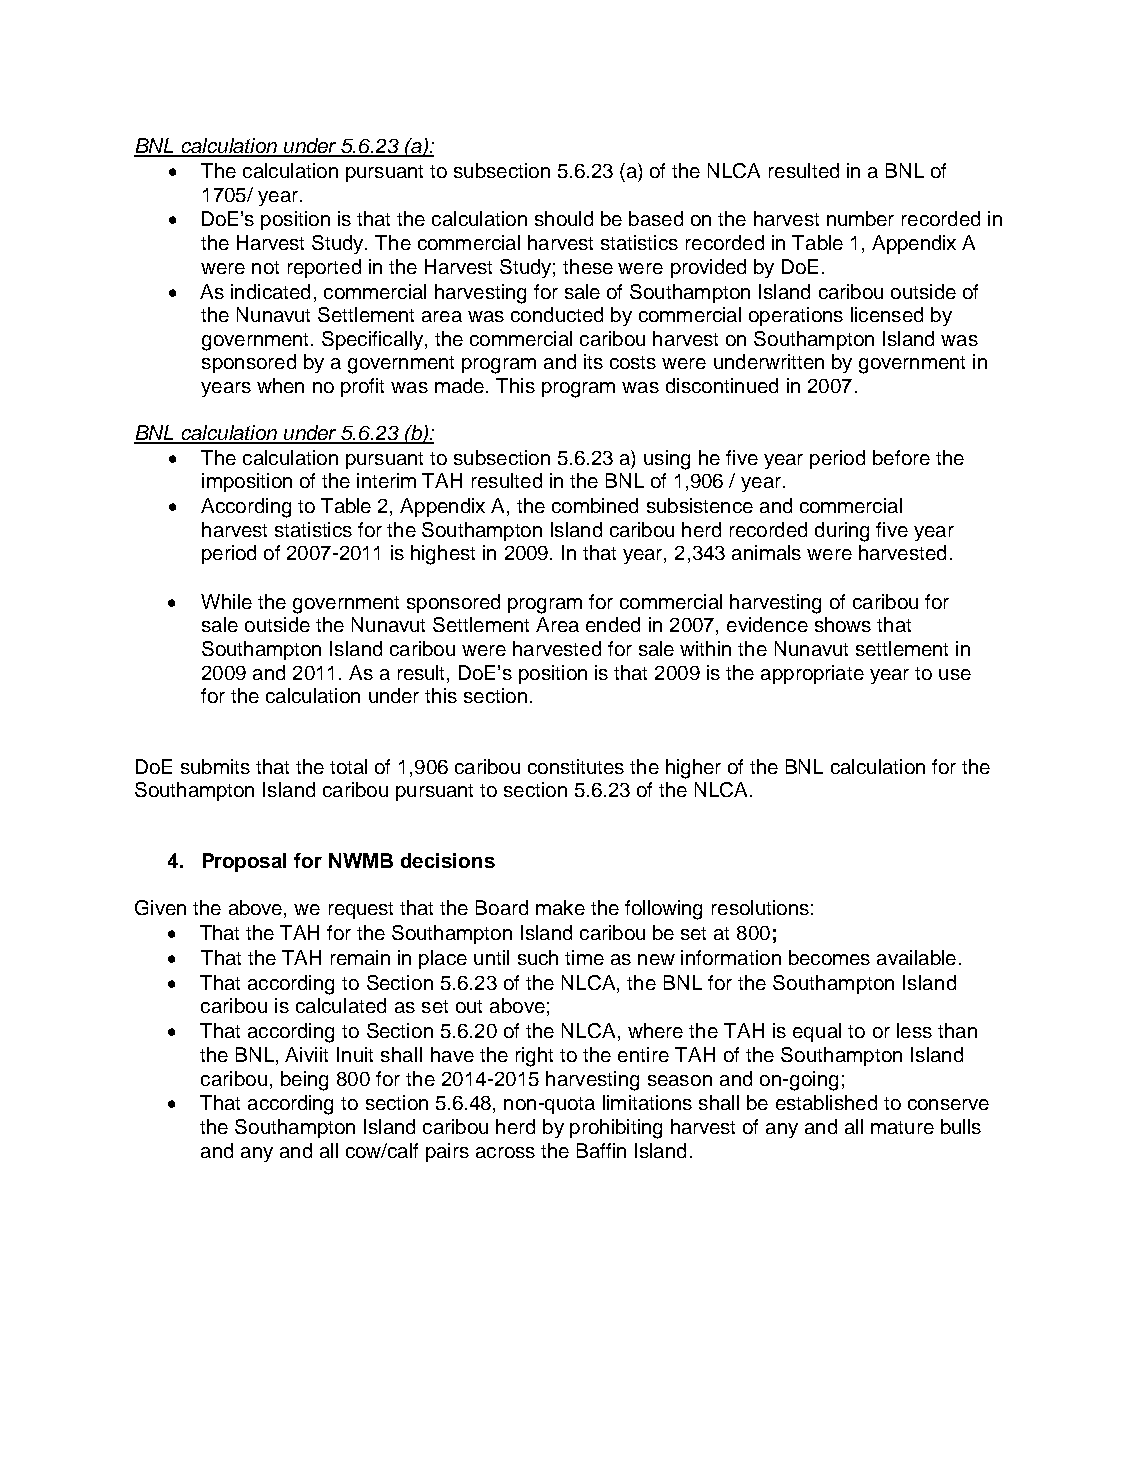 This page has height=1475, width=1140. What do you see at coordinates (860, 218) in the page?
I see `number` at bounding box center [860, 218].
